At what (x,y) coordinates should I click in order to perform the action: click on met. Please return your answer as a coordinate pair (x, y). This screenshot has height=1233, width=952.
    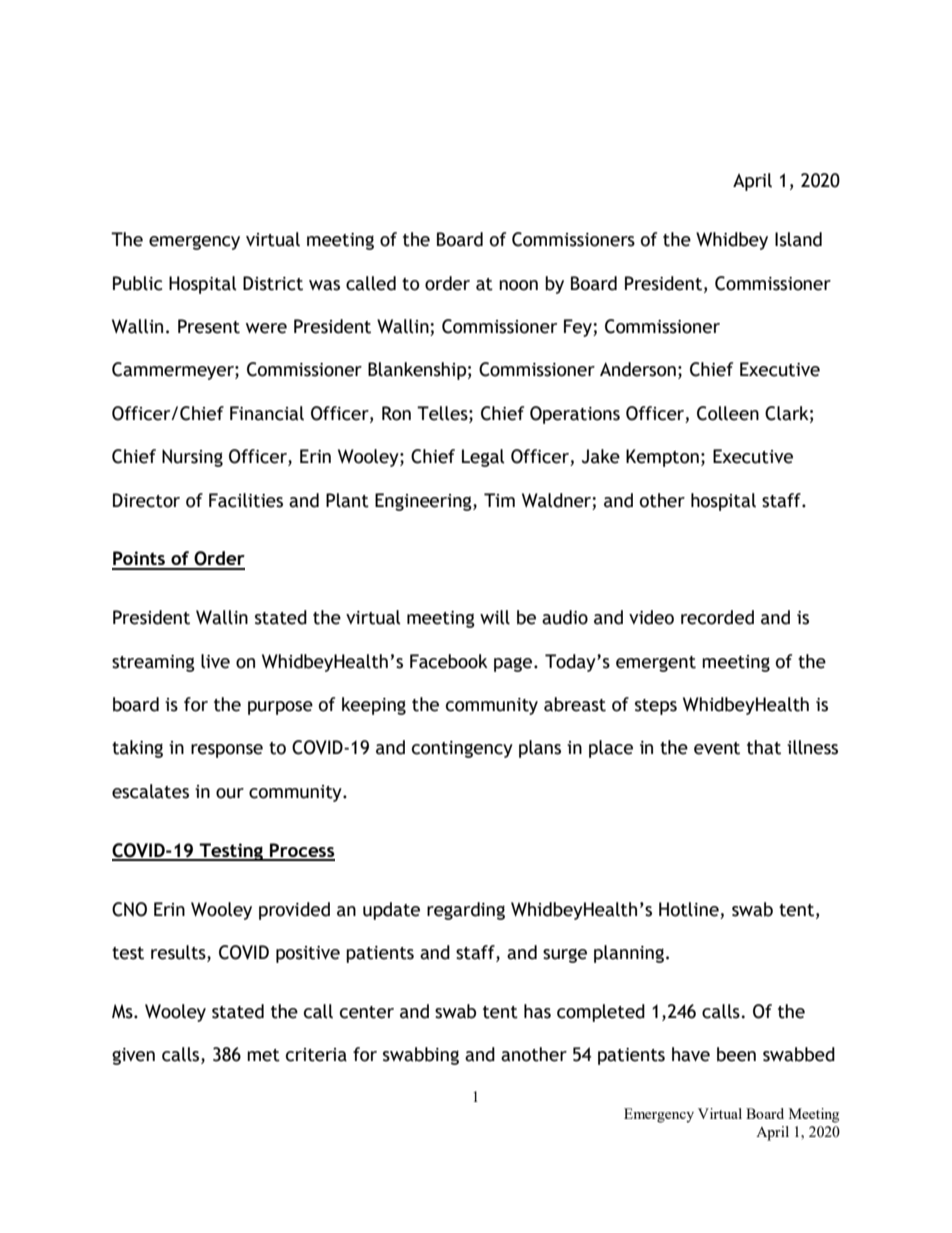
    Looking at the image, I should click on (263, 1055).
